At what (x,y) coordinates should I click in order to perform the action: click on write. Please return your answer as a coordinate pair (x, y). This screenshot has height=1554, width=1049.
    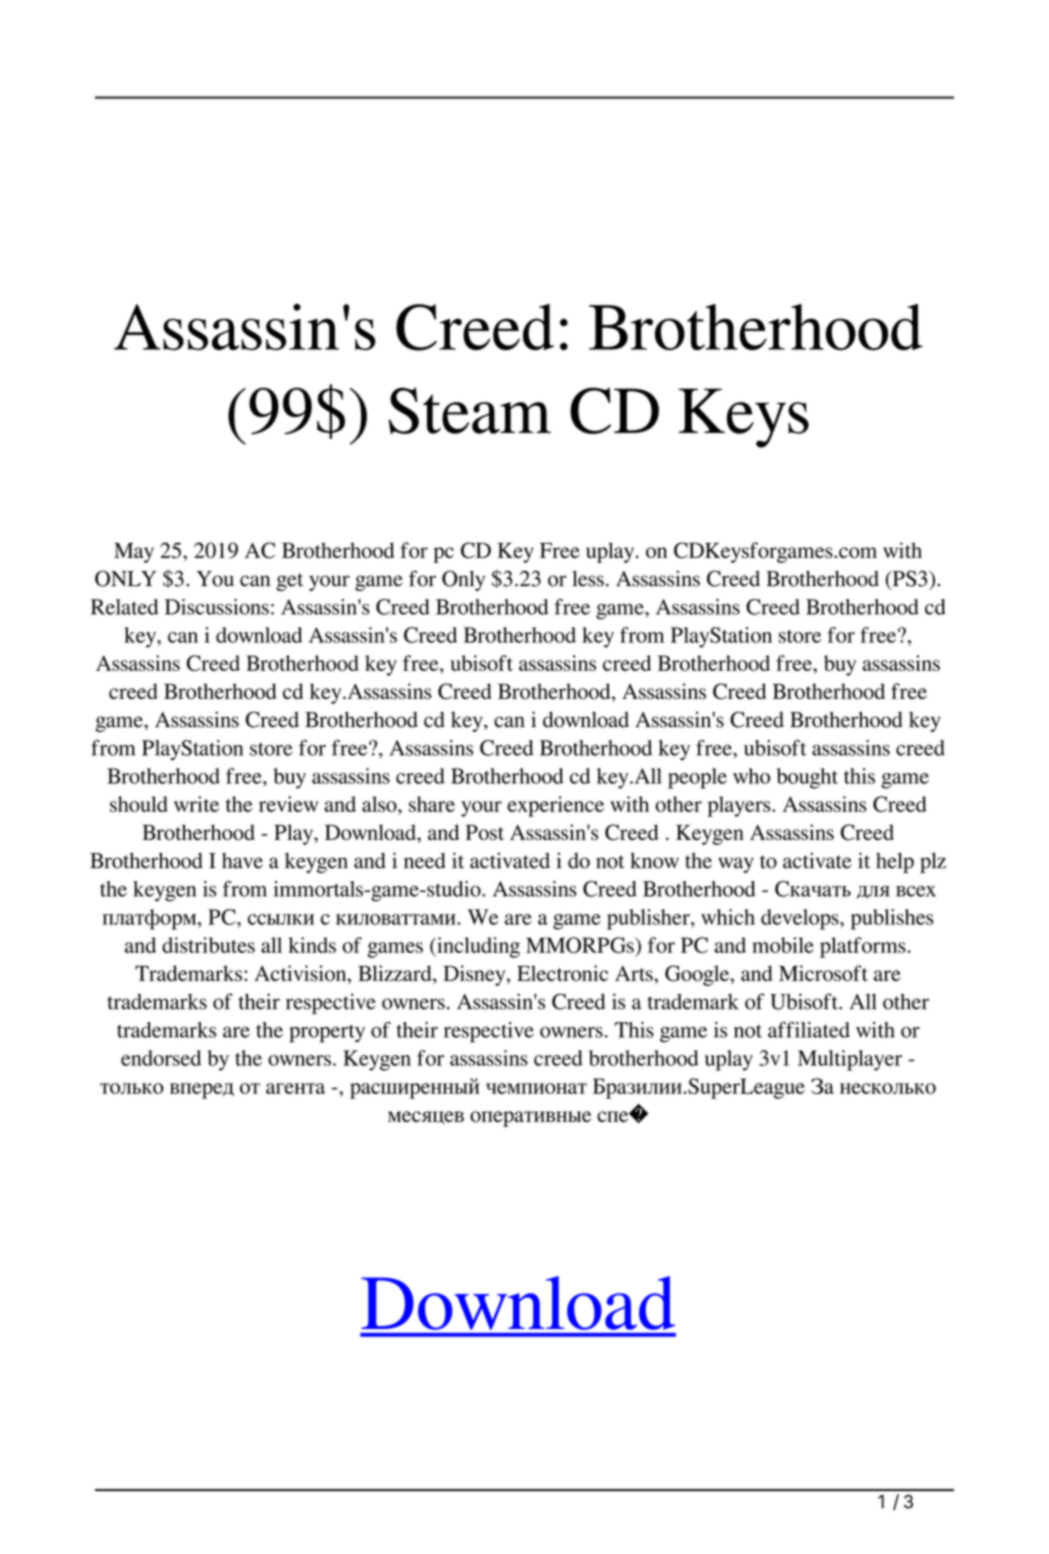
    Looking at the image, I should click on (196, 804).
